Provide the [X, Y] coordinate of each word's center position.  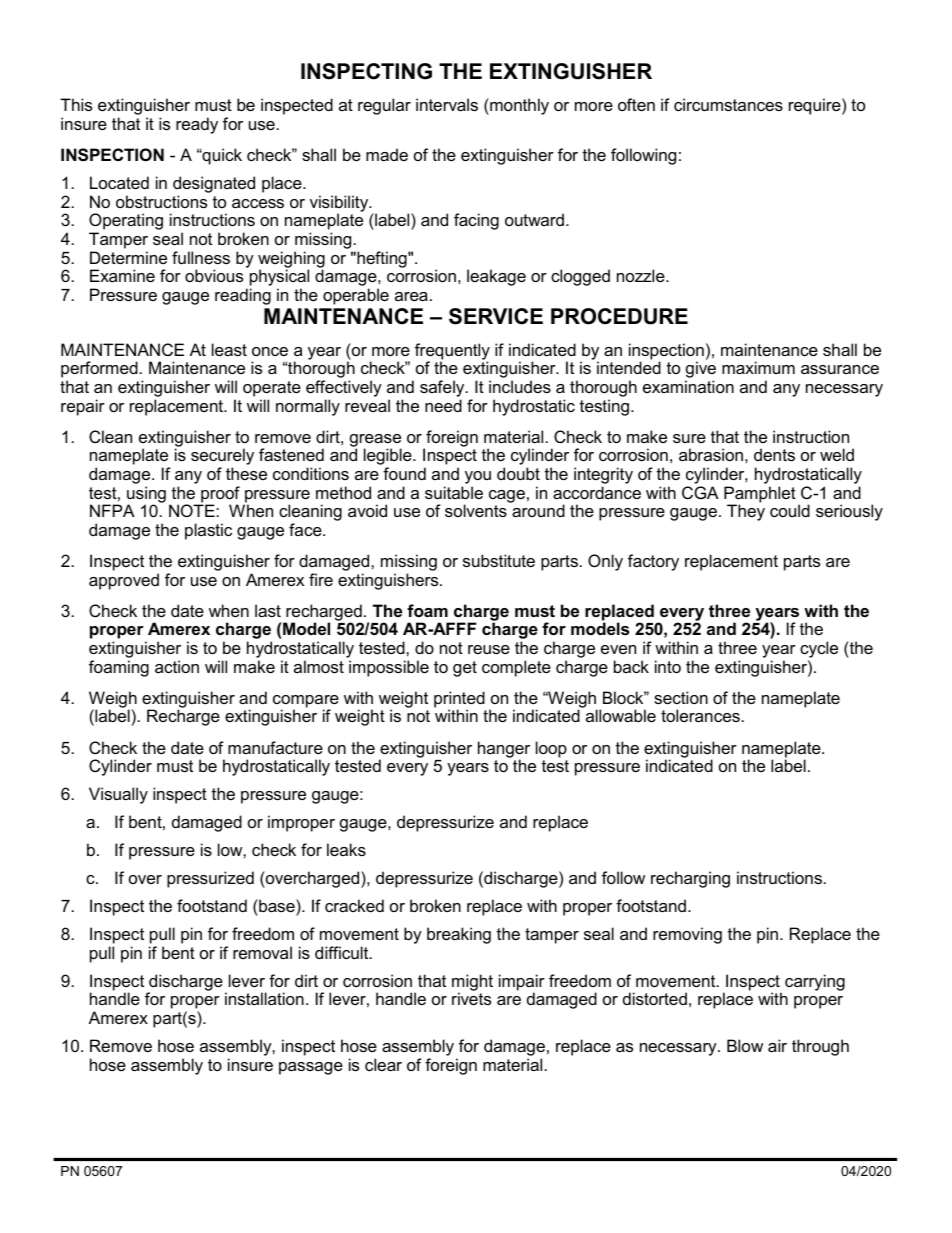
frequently [452, 352]
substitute [499, 560]
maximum [758, 367]
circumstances [728, 104]
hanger [504, 750]
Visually [118, 795]
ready [197, 125]
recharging [690, 879]
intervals [447, 104]
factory [653, 562]
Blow [745, 1045]
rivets [471, 998]
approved [124, 581]
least [229, 349]
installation [264, 998]
